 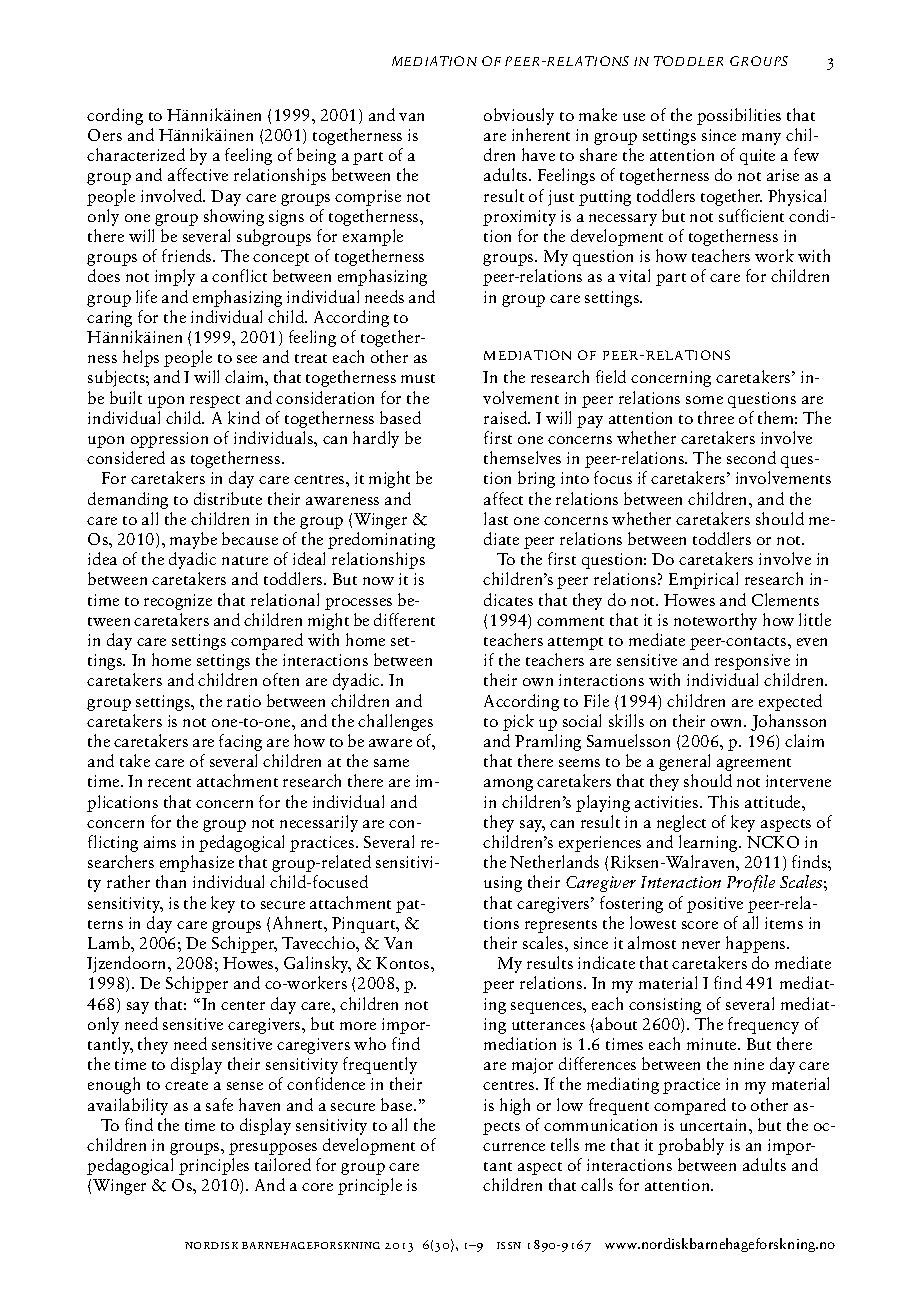 What do you see at coordinates (283, 1164) in the document?
I see `tailored` at bounding box center [283, 1164].
